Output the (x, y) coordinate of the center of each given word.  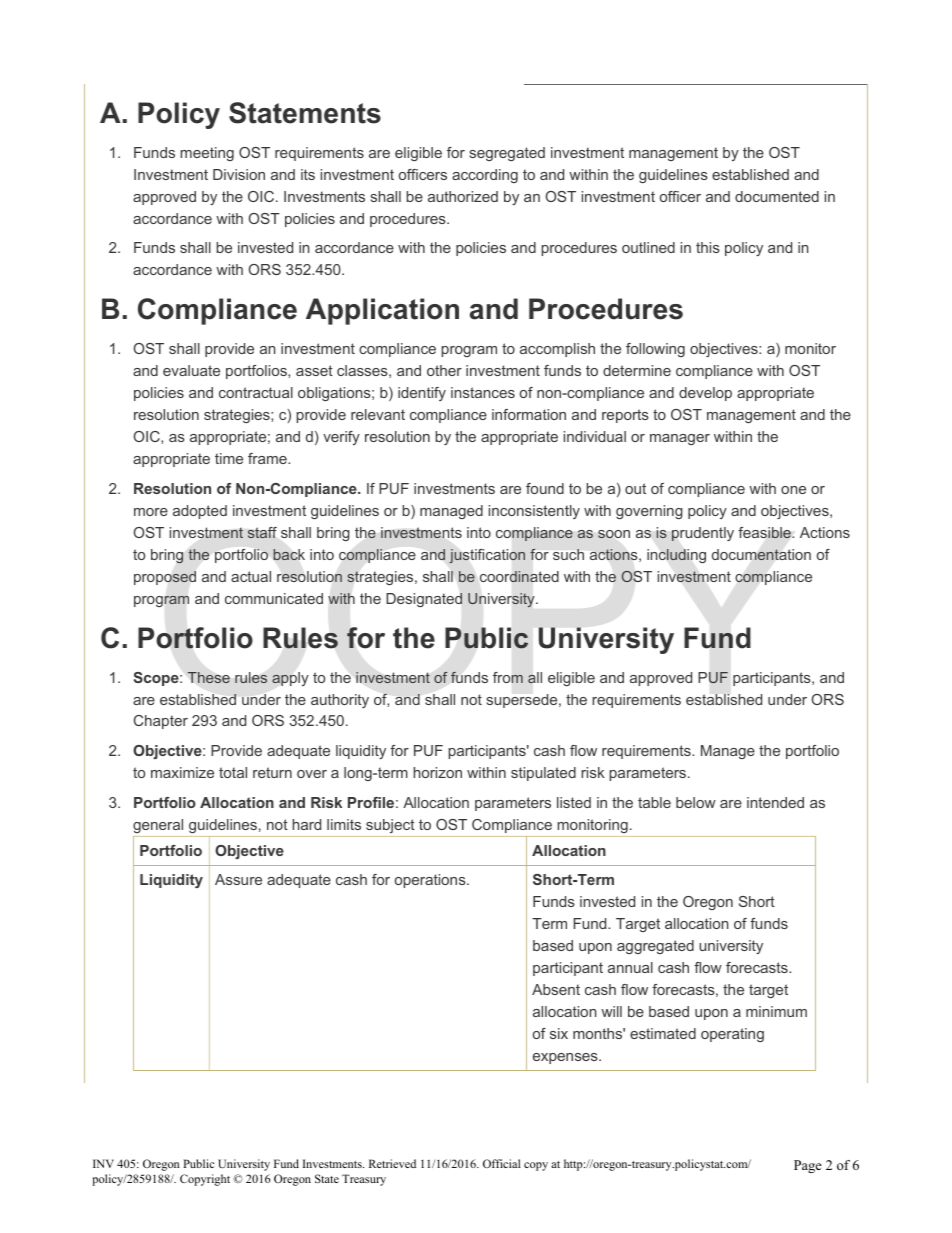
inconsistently (534, 512)
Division (239, 174)
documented (777, 196)
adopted (200, 512)
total (233, 772)
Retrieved (392, 1163)
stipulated (543, 774)
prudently (703, 534)
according (485, 176)
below (696, 802)
